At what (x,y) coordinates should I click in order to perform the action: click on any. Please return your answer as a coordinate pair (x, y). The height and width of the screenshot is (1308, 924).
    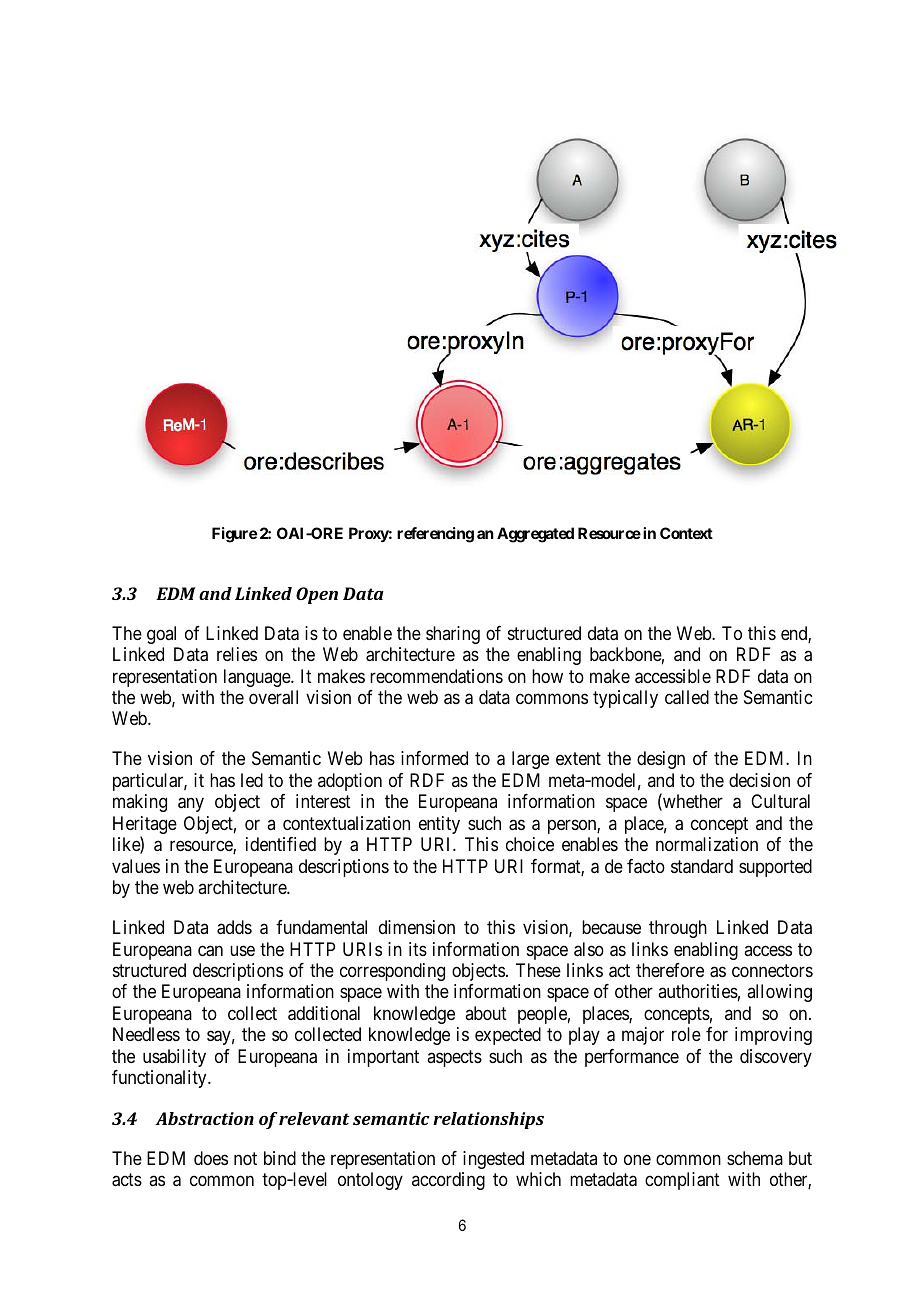
    Looking at the image, I should click on (191, 805).
